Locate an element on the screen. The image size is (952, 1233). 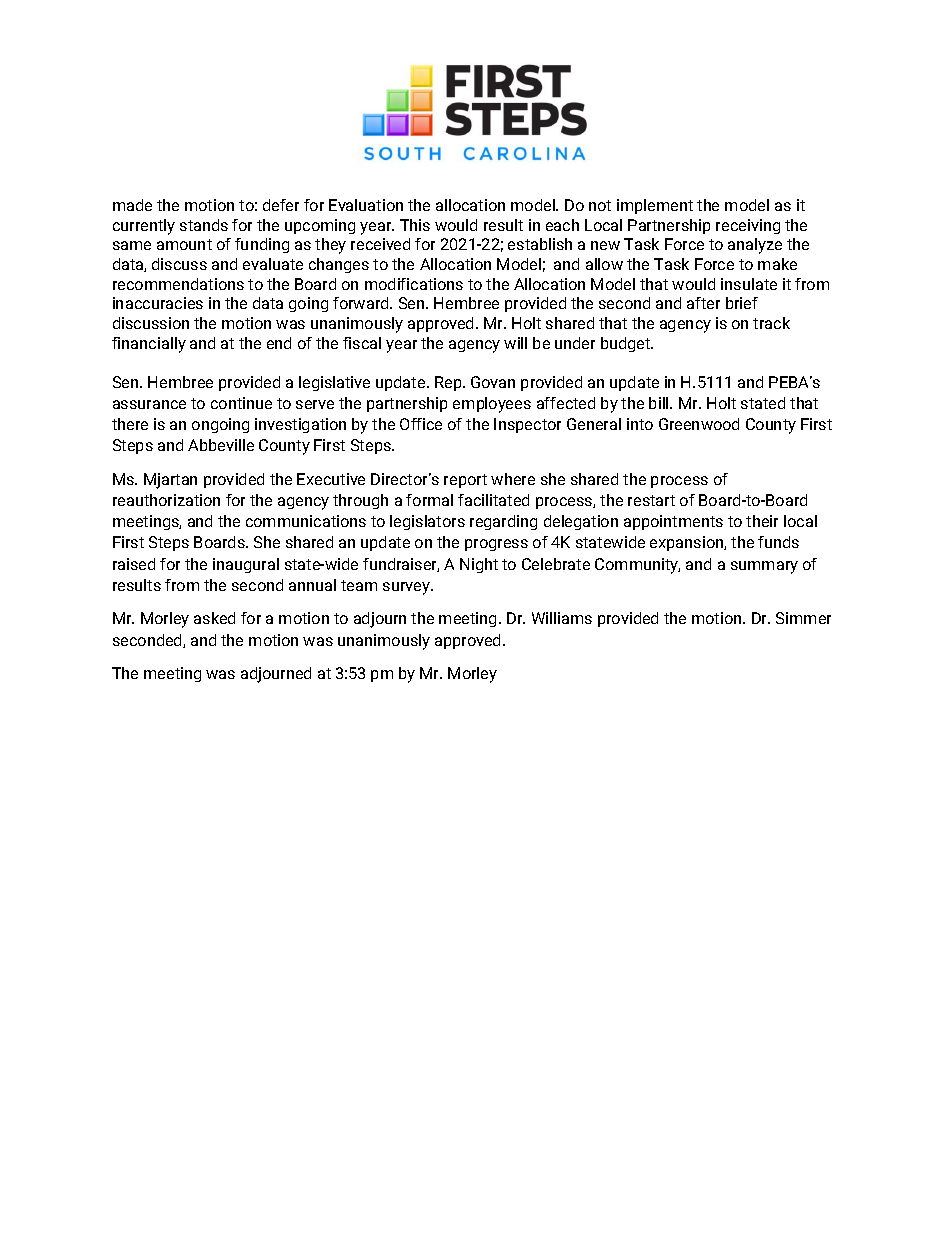
This is located at coordinates (415, 225).
